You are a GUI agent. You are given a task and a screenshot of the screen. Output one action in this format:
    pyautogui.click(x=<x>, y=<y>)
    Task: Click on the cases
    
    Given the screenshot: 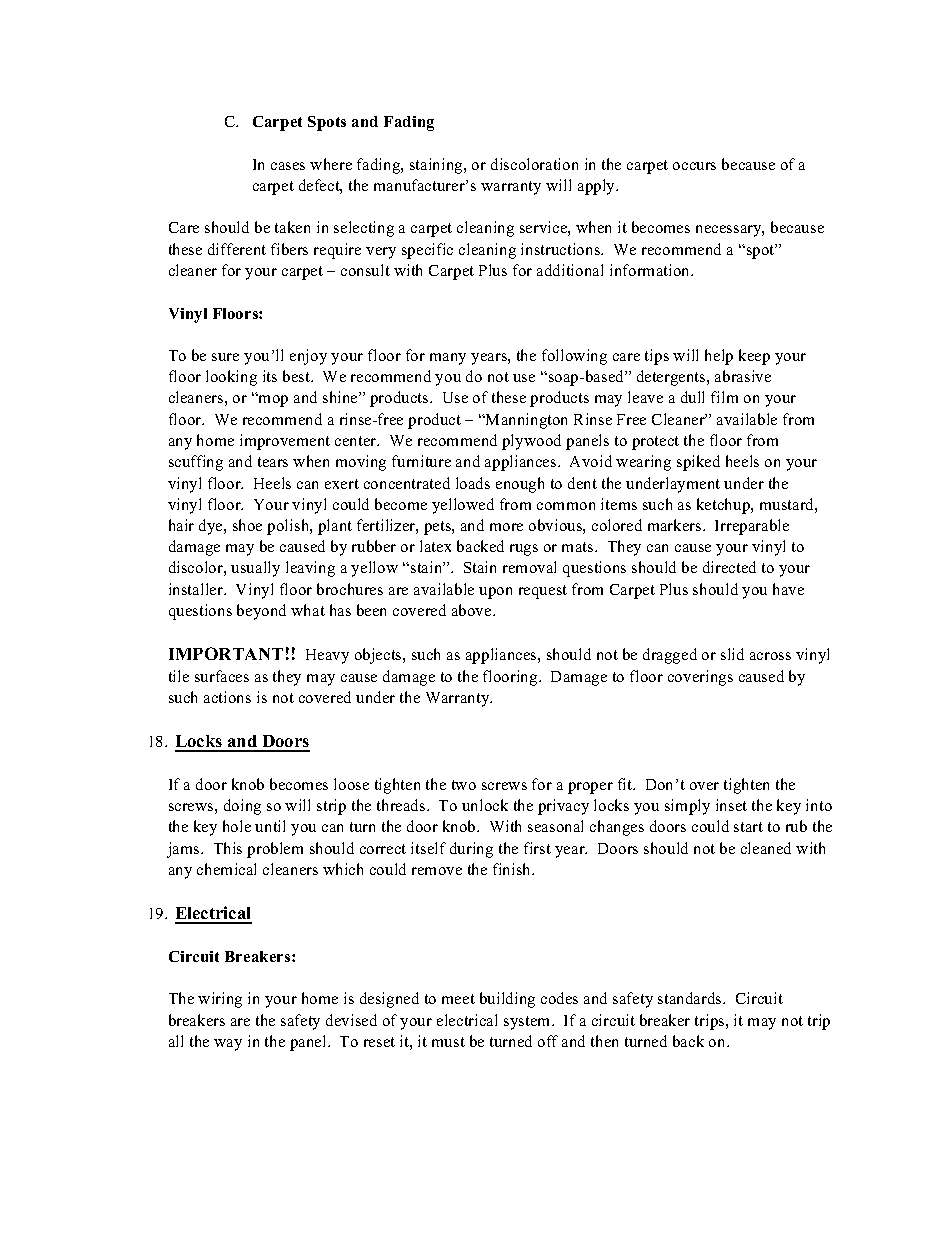 What is the action you would take?
    pyautogui.click(x=288, y=166)
